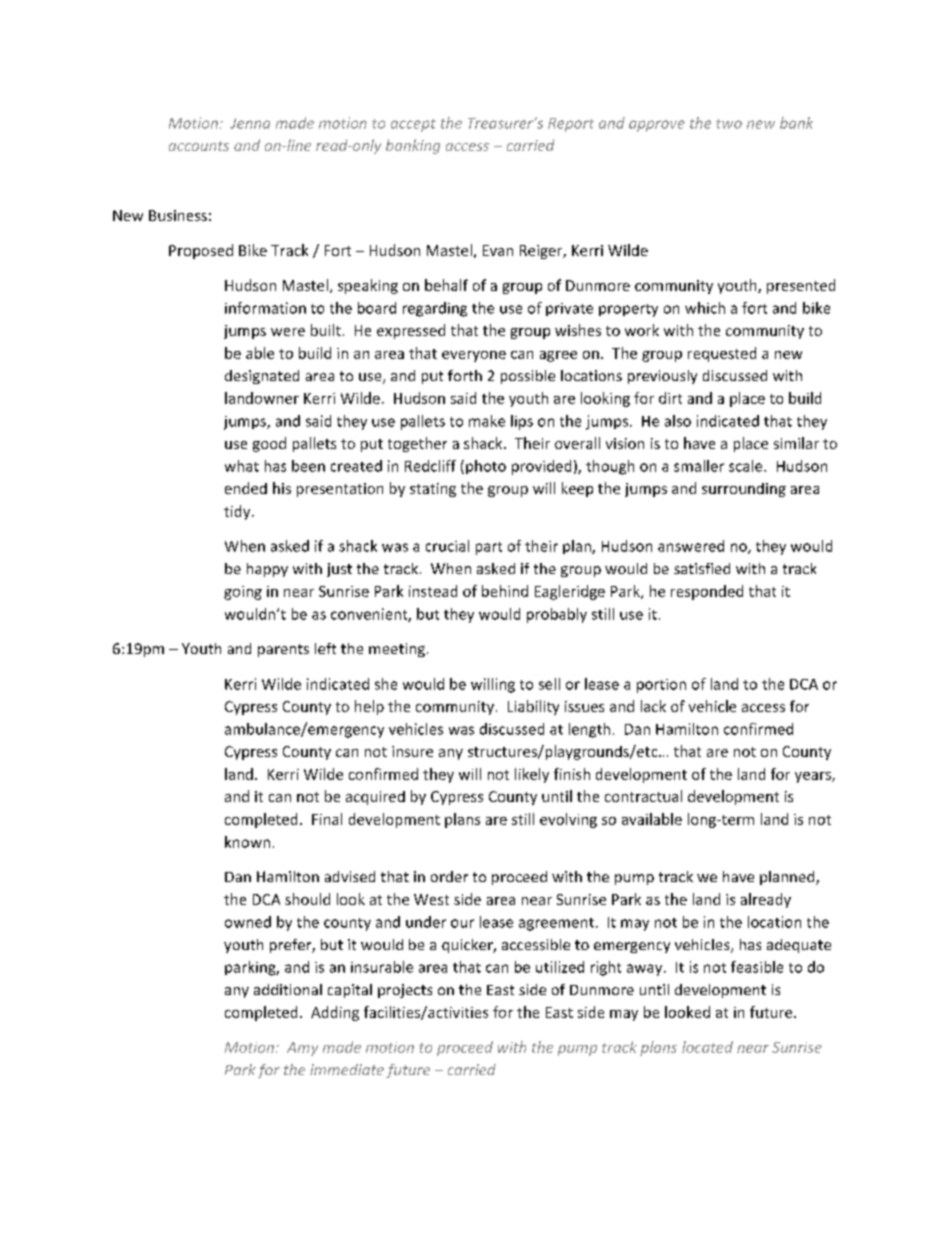  What do you see at coordinates (661, 686) in the document?
I see `portion` at bounding box center [661, 686].
